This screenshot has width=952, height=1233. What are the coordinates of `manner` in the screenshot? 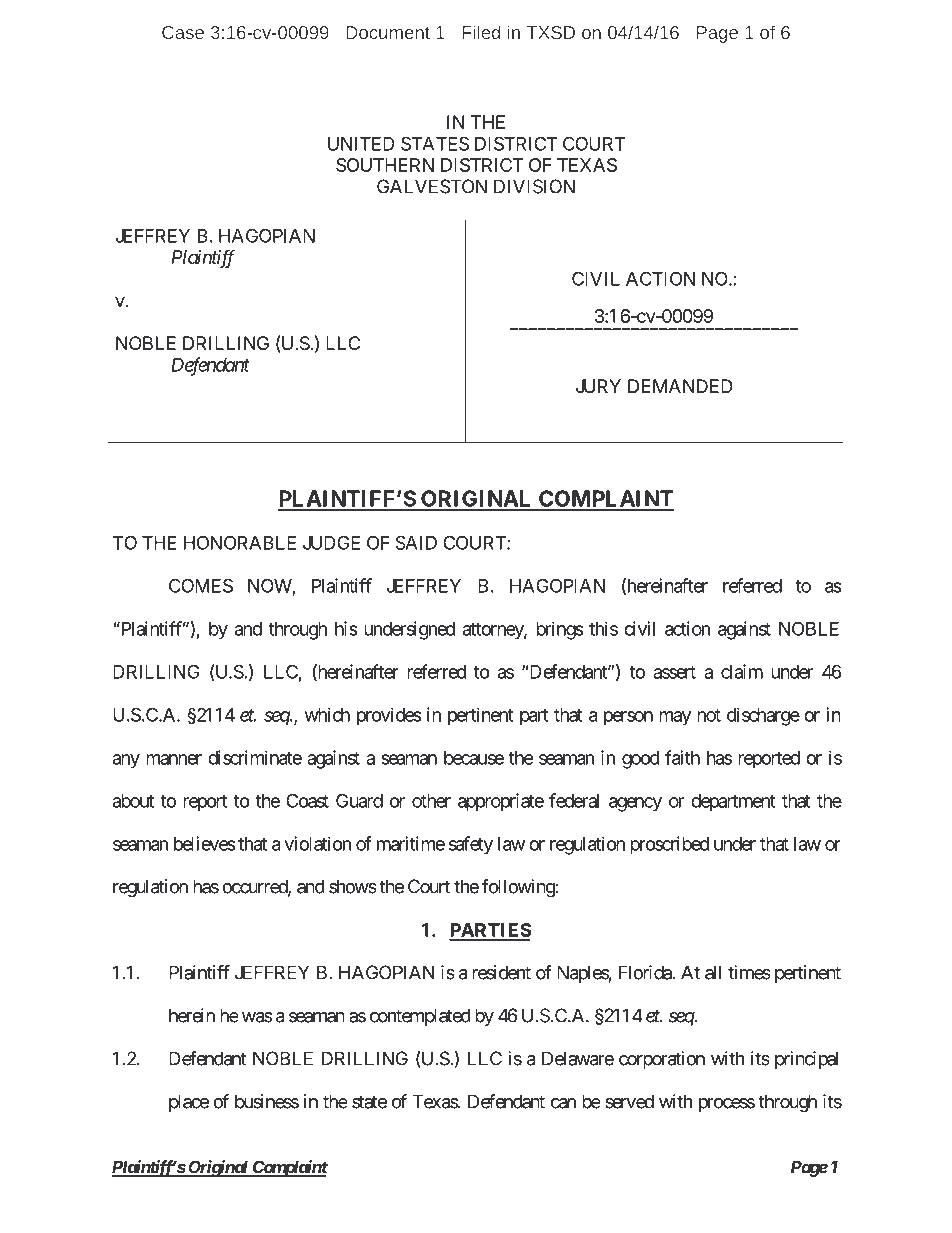 It's located at (174, 759).
